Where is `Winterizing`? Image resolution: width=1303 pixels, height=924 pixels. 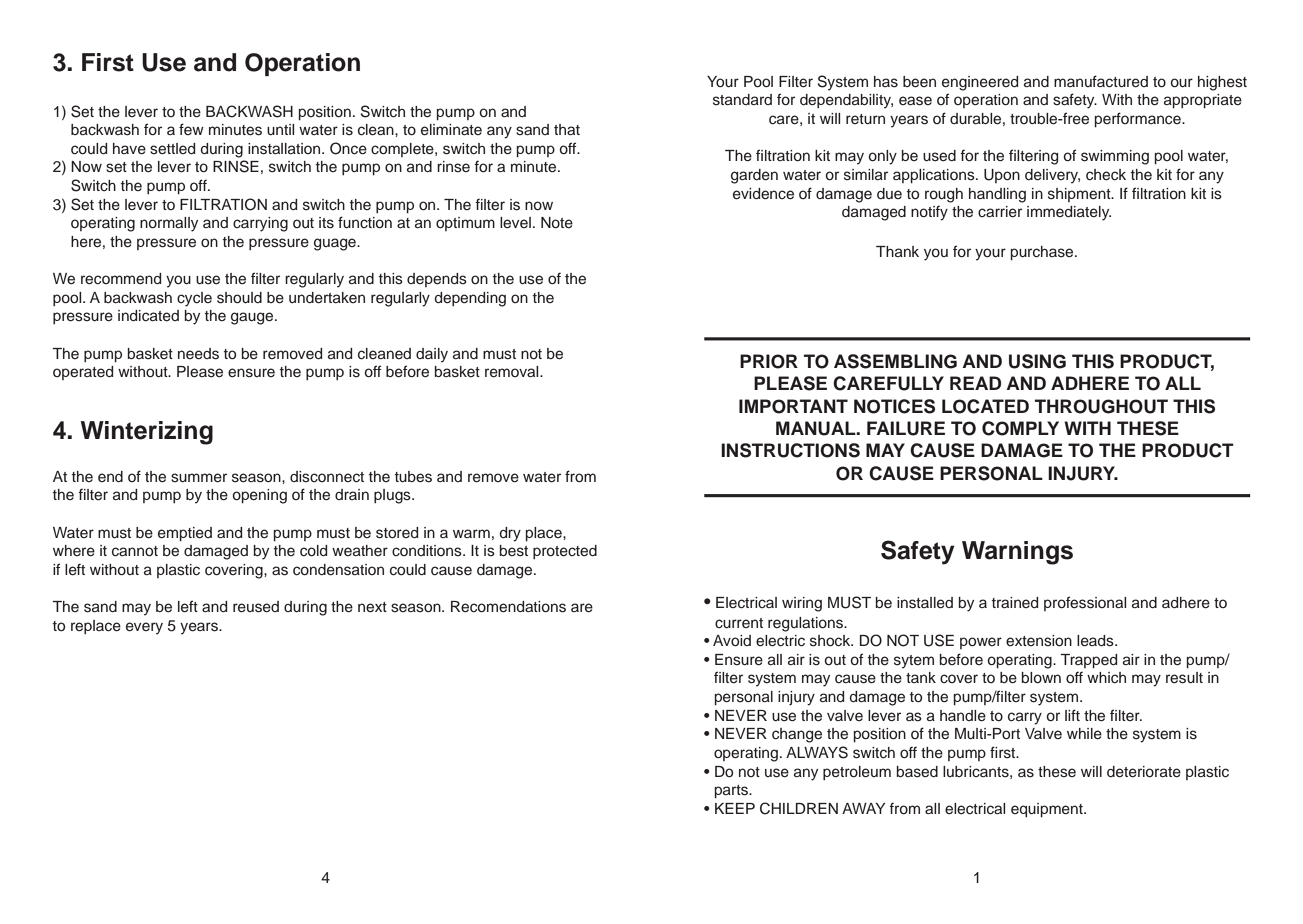
Winterizing is located at coordinates (146, 433).
